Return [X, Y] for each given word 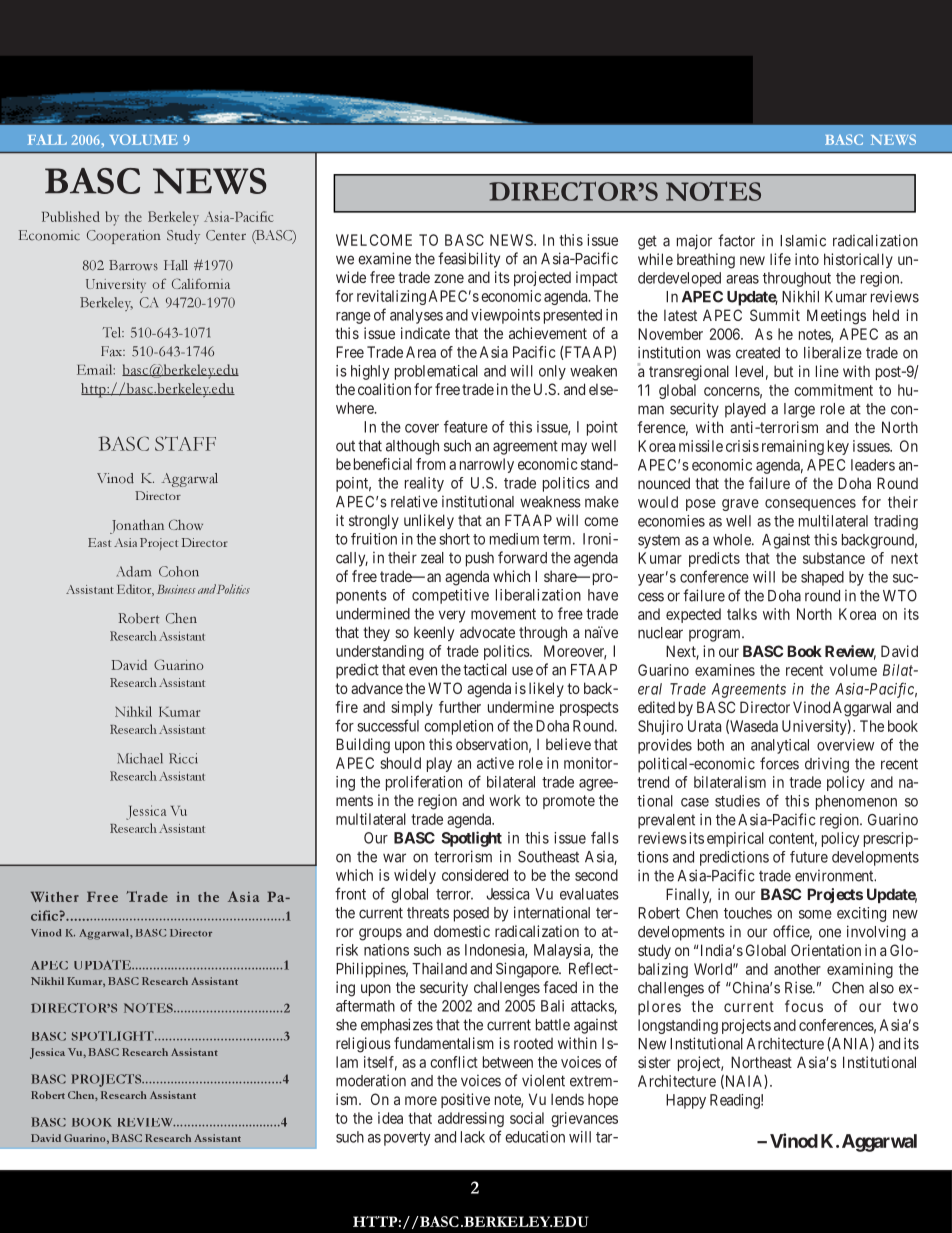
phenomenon [856, 802]
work [505, 800]
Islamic [803, 240]
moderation [371, 1080]
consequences [810, 505]
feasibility [469, 260]
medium [514, 539]
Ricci [183, 758]
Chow [186, 524]
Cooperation [124, 237]
